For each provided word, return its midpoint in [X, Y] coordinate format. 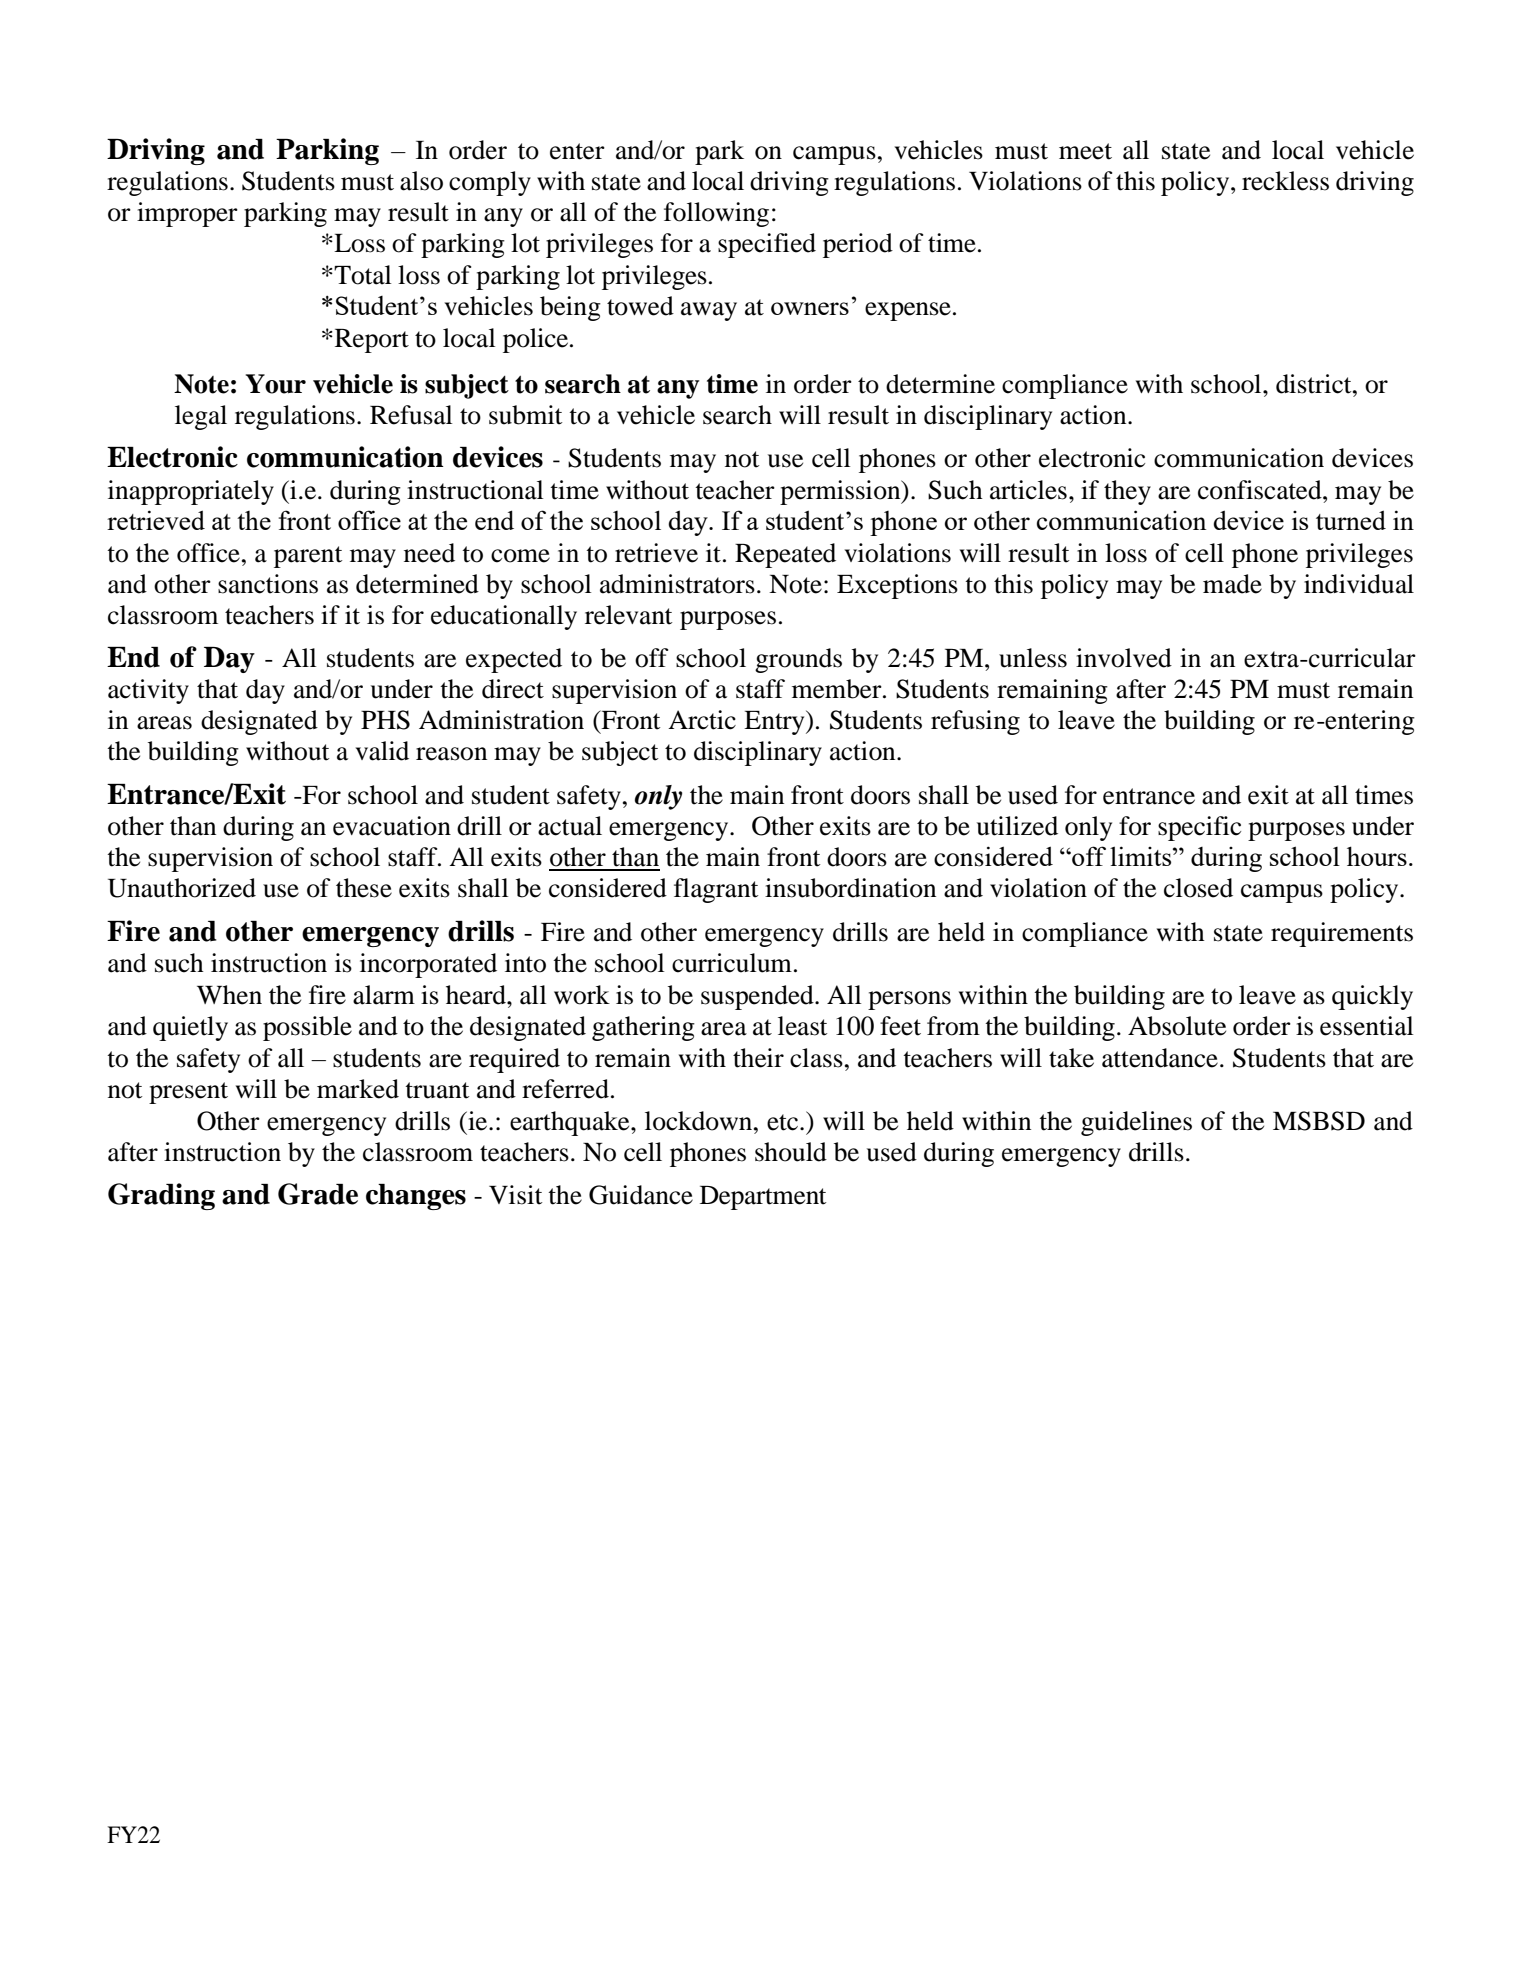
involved [1124, 658]
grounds [798, 660]
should [791, 1152]
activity [148, 691]
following [716, 214]
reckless [1285, 181]
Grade [318, 1194]
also [421, 181]
